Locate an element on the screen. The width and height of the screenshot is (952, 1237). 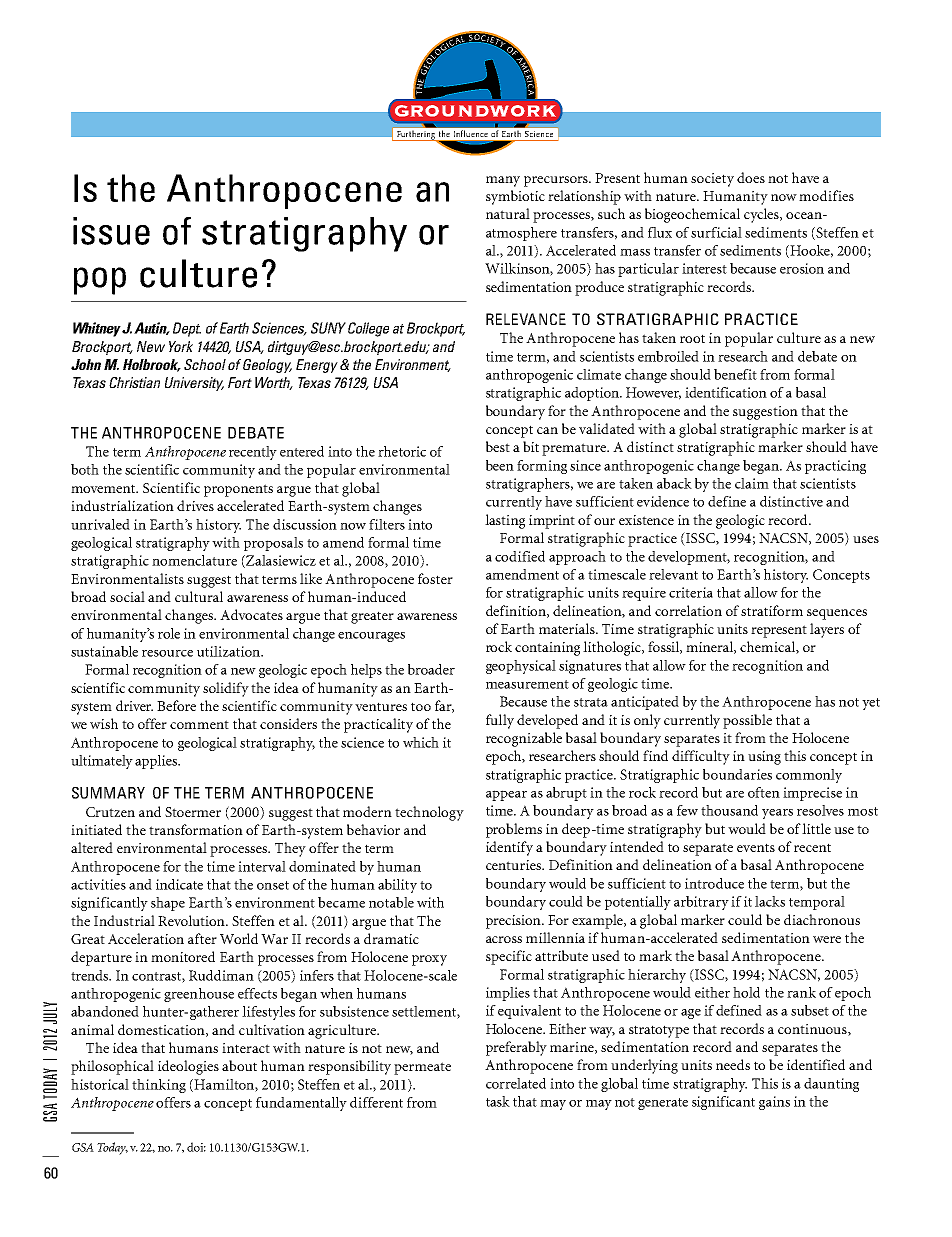
stratiform is located at coordinates (772, 610).
